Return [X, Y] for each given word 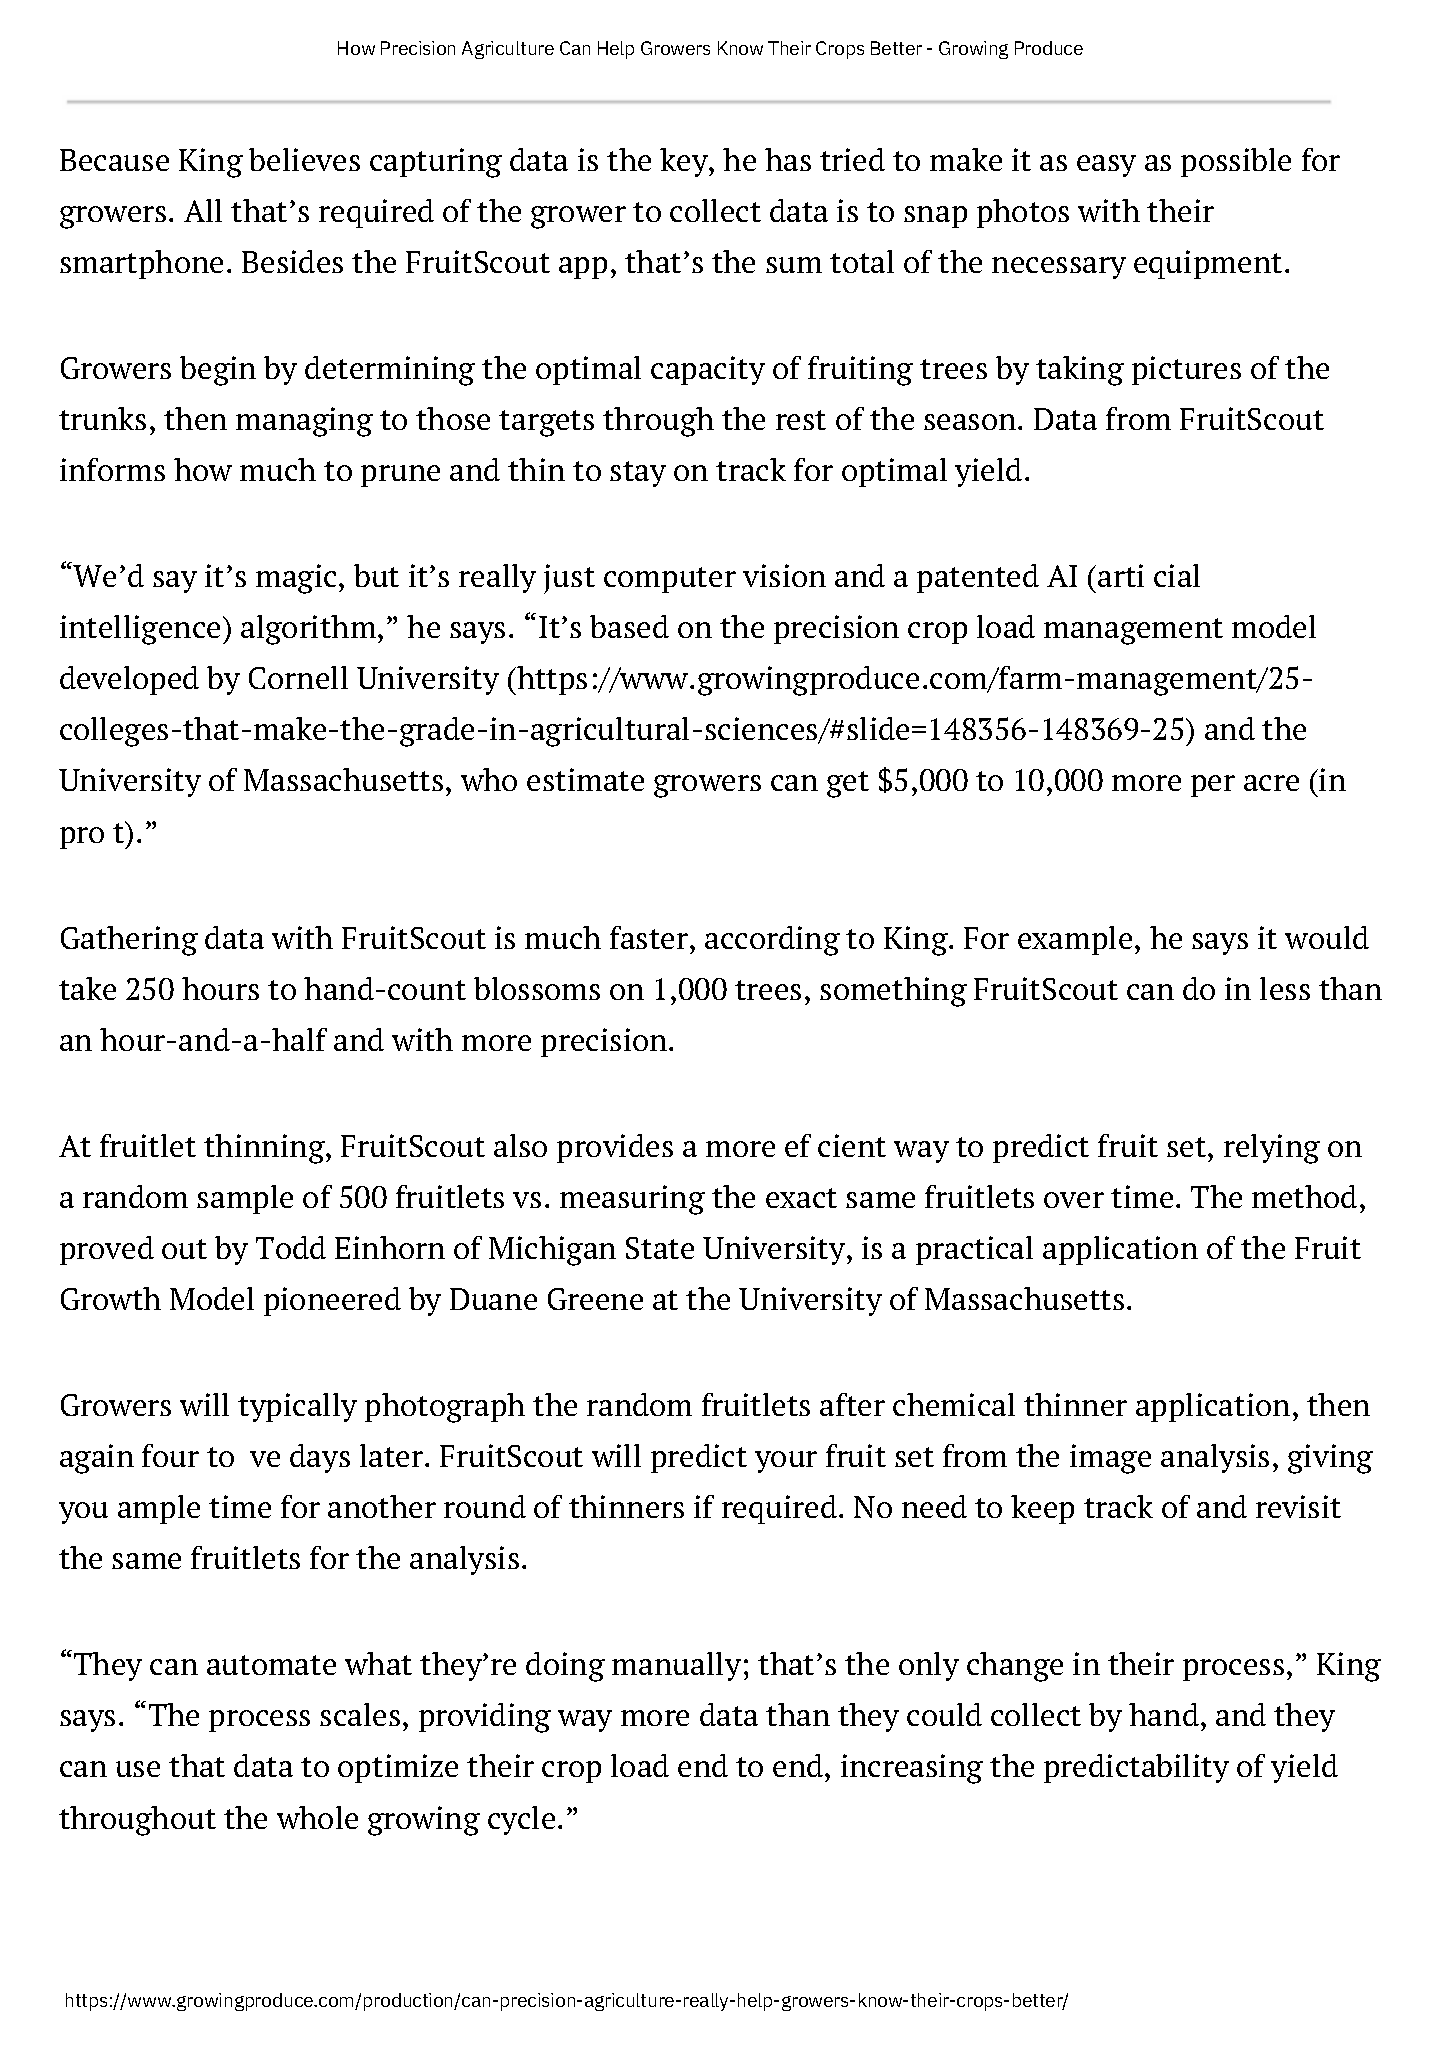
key [685, 162]
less [1285, 988]
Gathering [129, 941]
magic [296, 579]
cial [1177, 575]
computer [670, 580]
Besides [292, 261]
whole [317, 1817]
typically [297, 1407]
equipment [1208, 264]
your [786, 1462]
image [1110, 1459]
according [772, 941]
